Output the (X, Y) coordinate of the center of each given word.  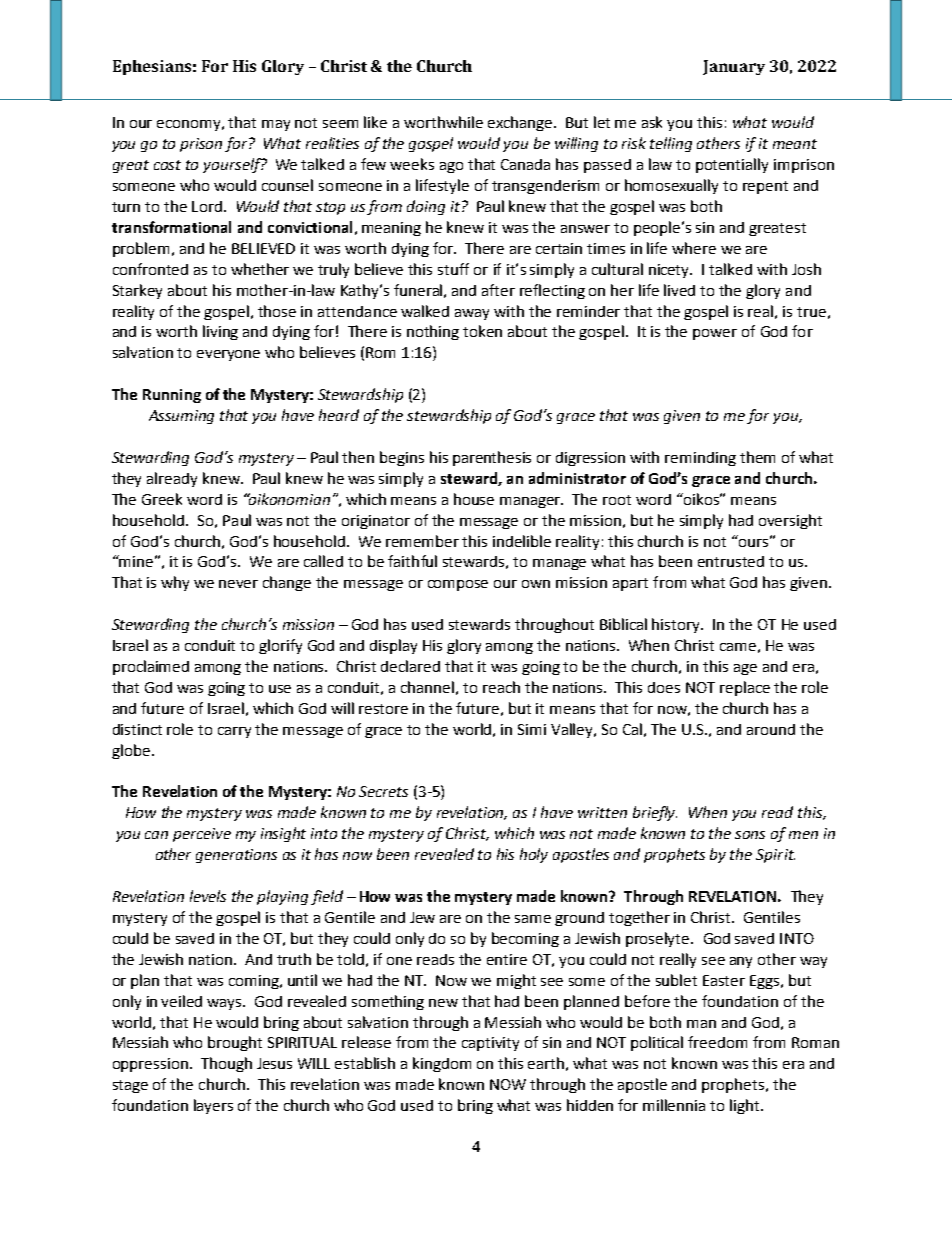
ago (451, 167)
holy (534, 855)
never (238, 584)
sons (750, 835)
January (734, 67)
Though (226, 1064)
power (715, 334)
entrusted (731, 561)
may (276, 125)
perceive (202, 835)
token (482, 331)
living (220, 332)
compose (458, 585)
